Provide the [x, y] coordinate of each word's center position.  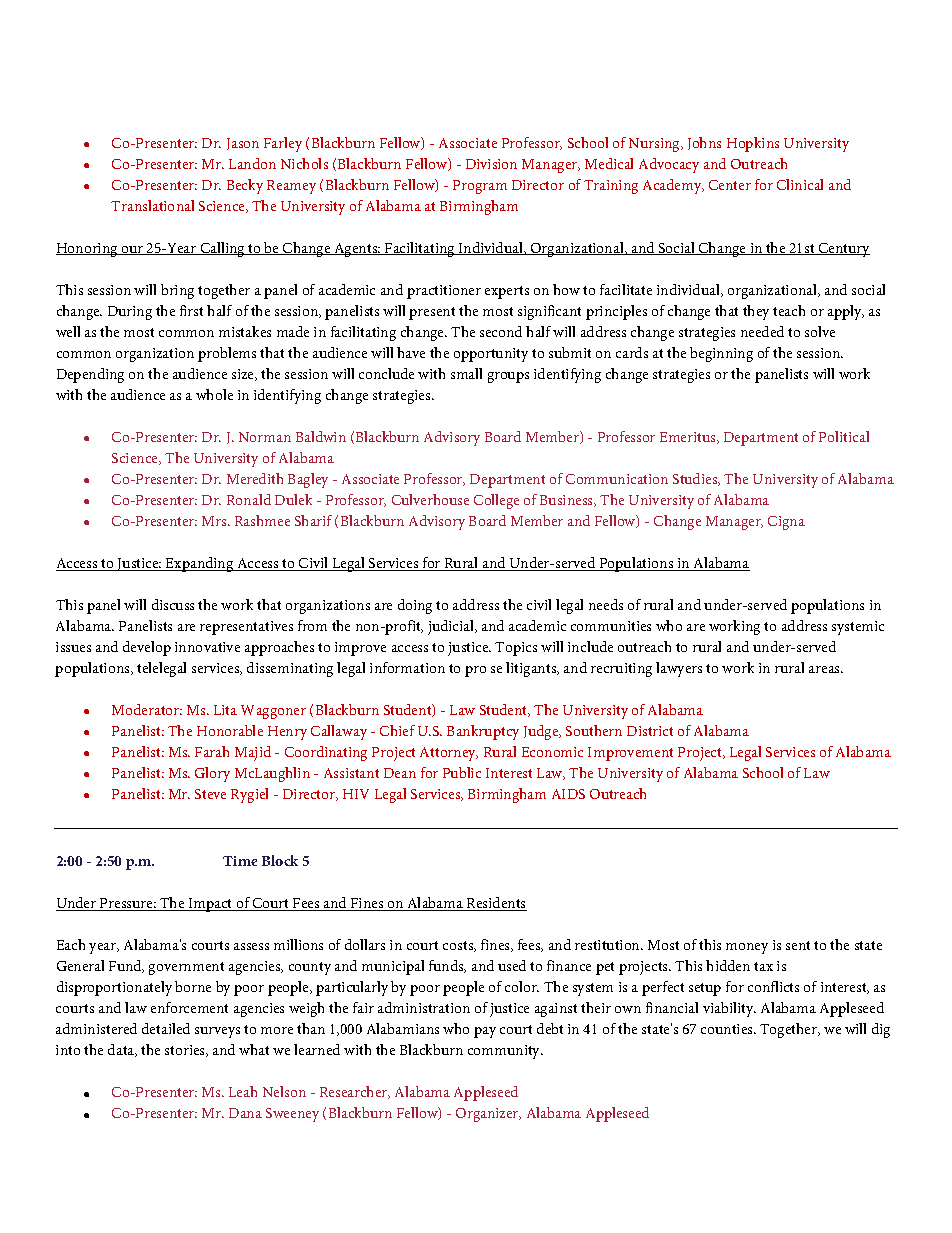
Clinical [800, 184]
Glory [212, 774]
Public [462, 772]
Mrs [215, 521]
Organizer [488, 1115]
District [650, 731]
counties [728, 1029]
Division [491, 164]
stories [186, 1051]
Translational [152, 205]
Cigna [786, 523]
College [496, 501]
